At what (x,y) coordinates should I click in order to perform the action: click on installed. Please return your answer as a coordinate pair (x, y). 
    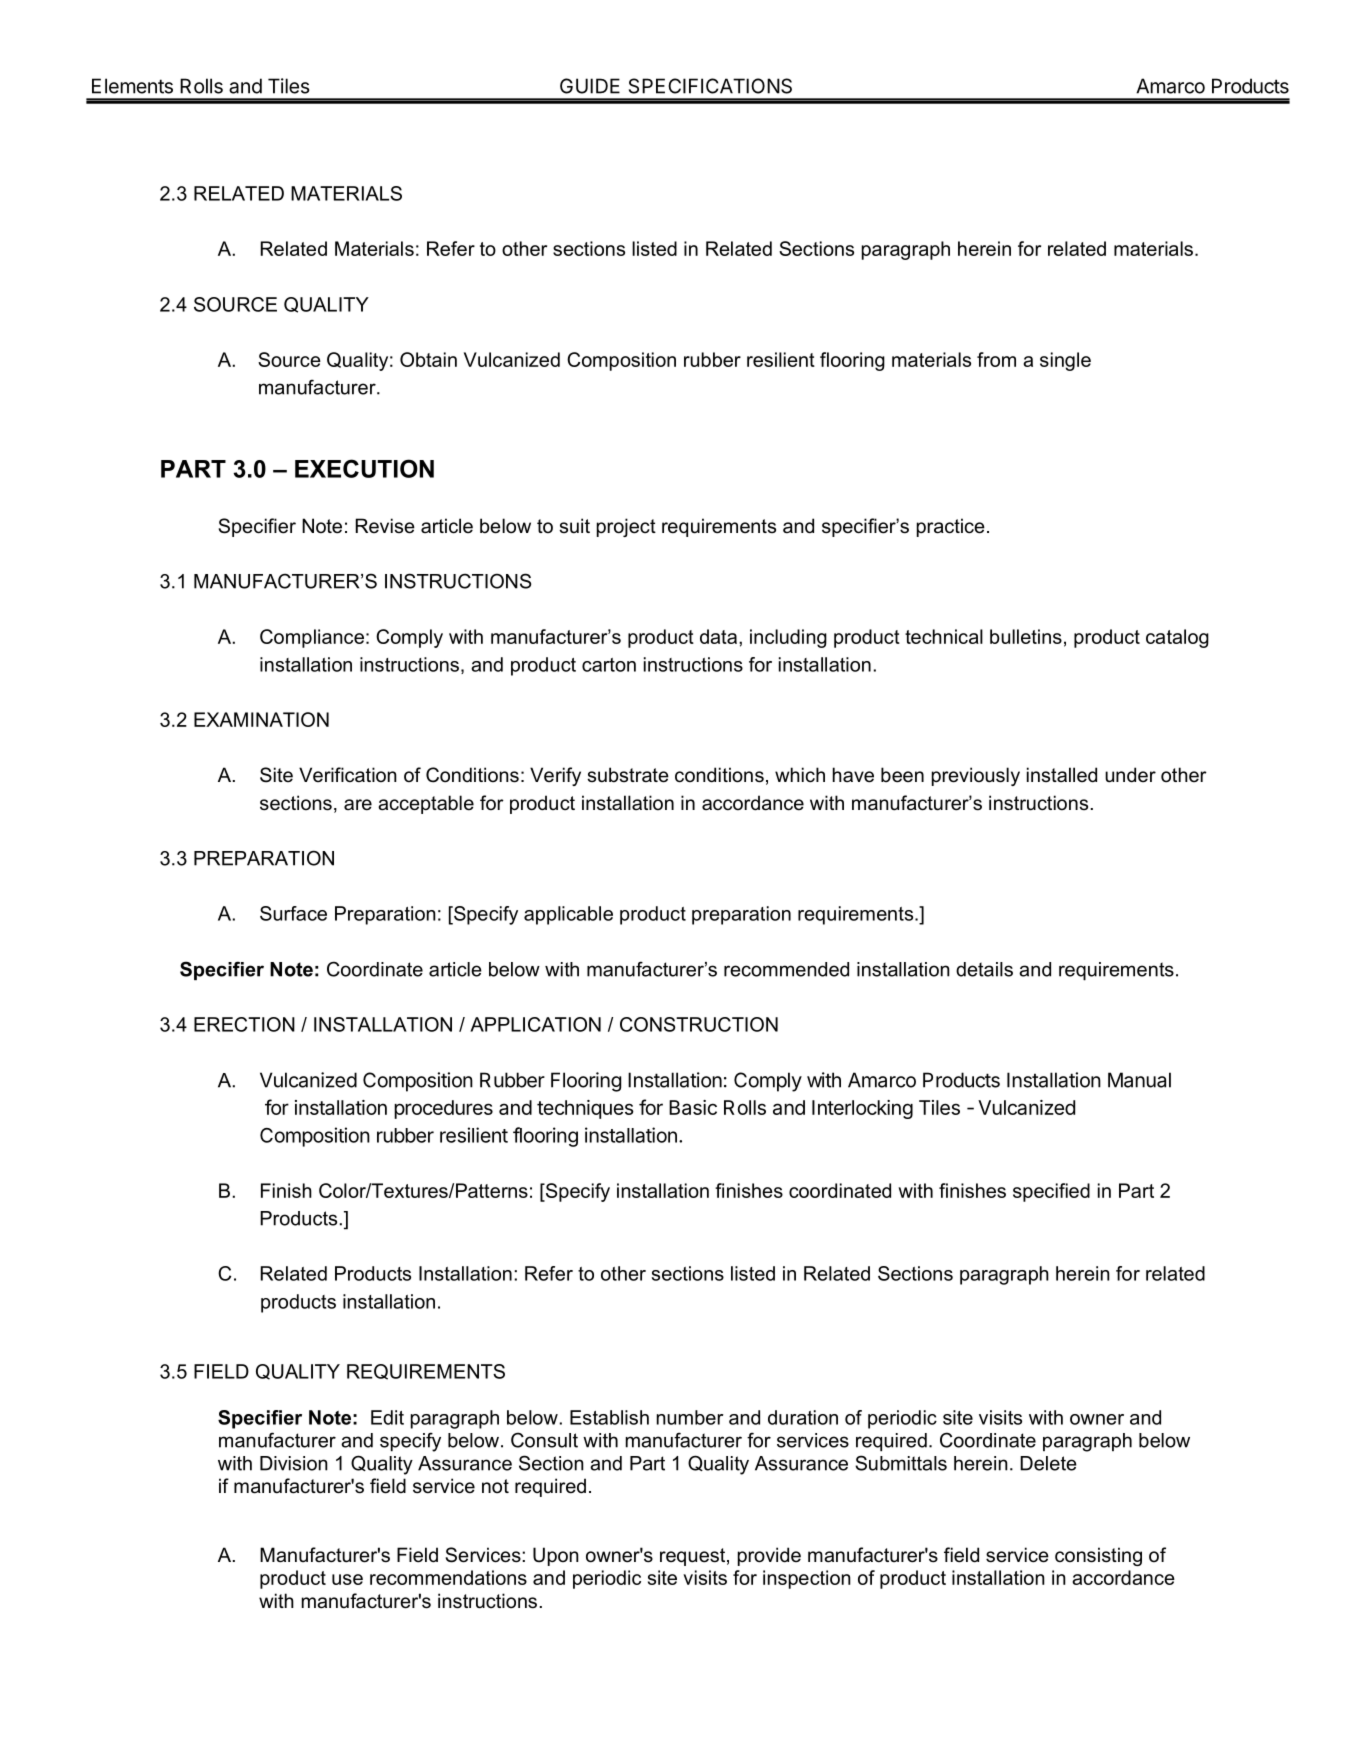
    Looking at the image, I should click on (1062, 775).
